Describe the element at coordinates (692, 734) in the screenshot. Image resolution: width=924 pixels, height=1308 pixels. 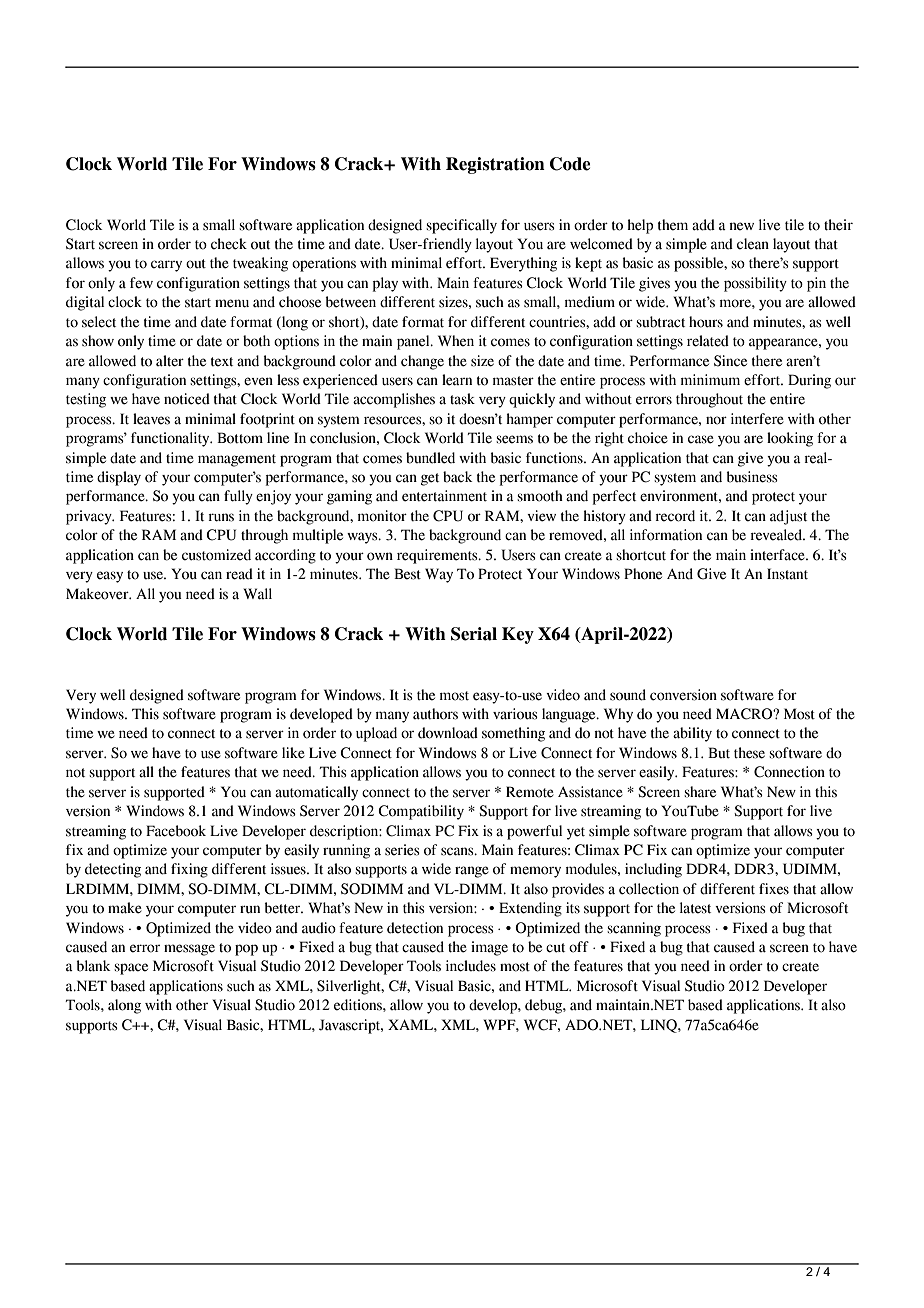
I see `ability` at that location.
